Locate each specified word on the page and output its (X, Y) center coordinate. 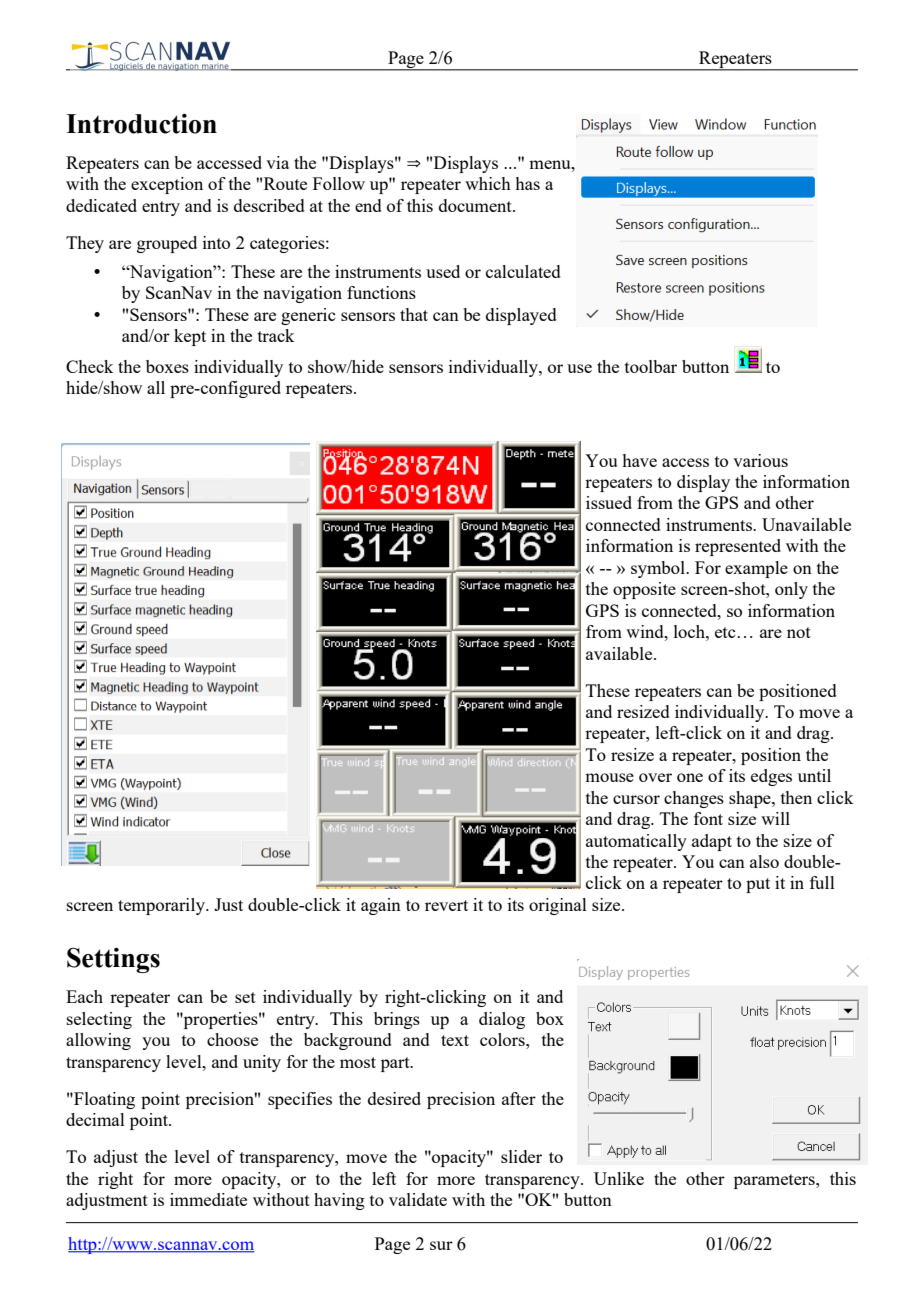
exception (167, 185)
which (488, 183)
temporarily (162, 906)
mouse (609, 777)
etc (725, 632)
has (527, 183)
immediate (208, 1199)
